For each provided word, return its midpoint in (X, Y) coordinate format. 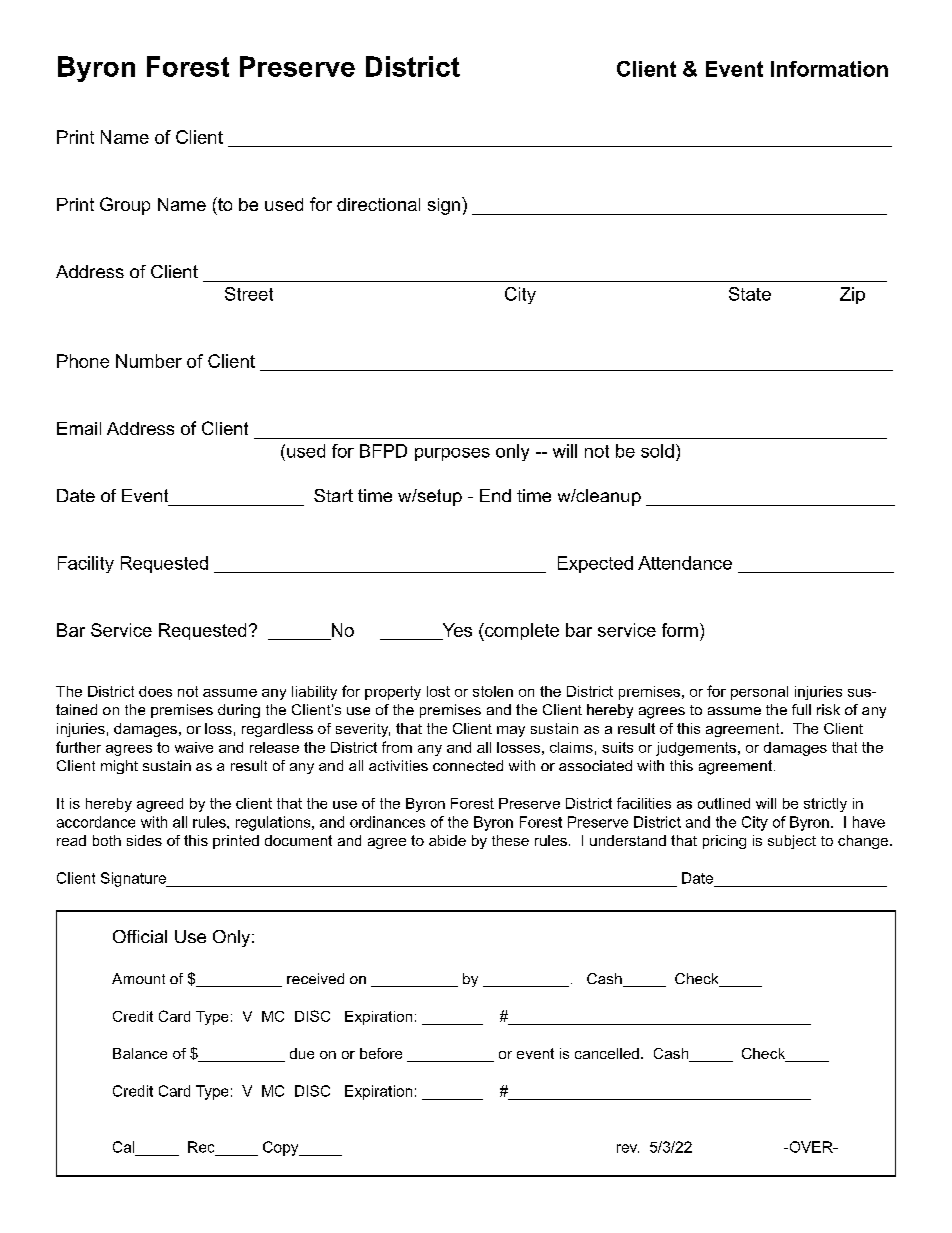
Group (125, 206)
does (155, 691)
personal (759, 693)
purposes (452, 454)
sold (657, 451)
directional (378, 204)
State (750, 294)
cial (154, 936)
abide (447, 840)
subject (792, 842)
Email (79, 428)
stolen (493, 691)
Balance (140, 1053)
